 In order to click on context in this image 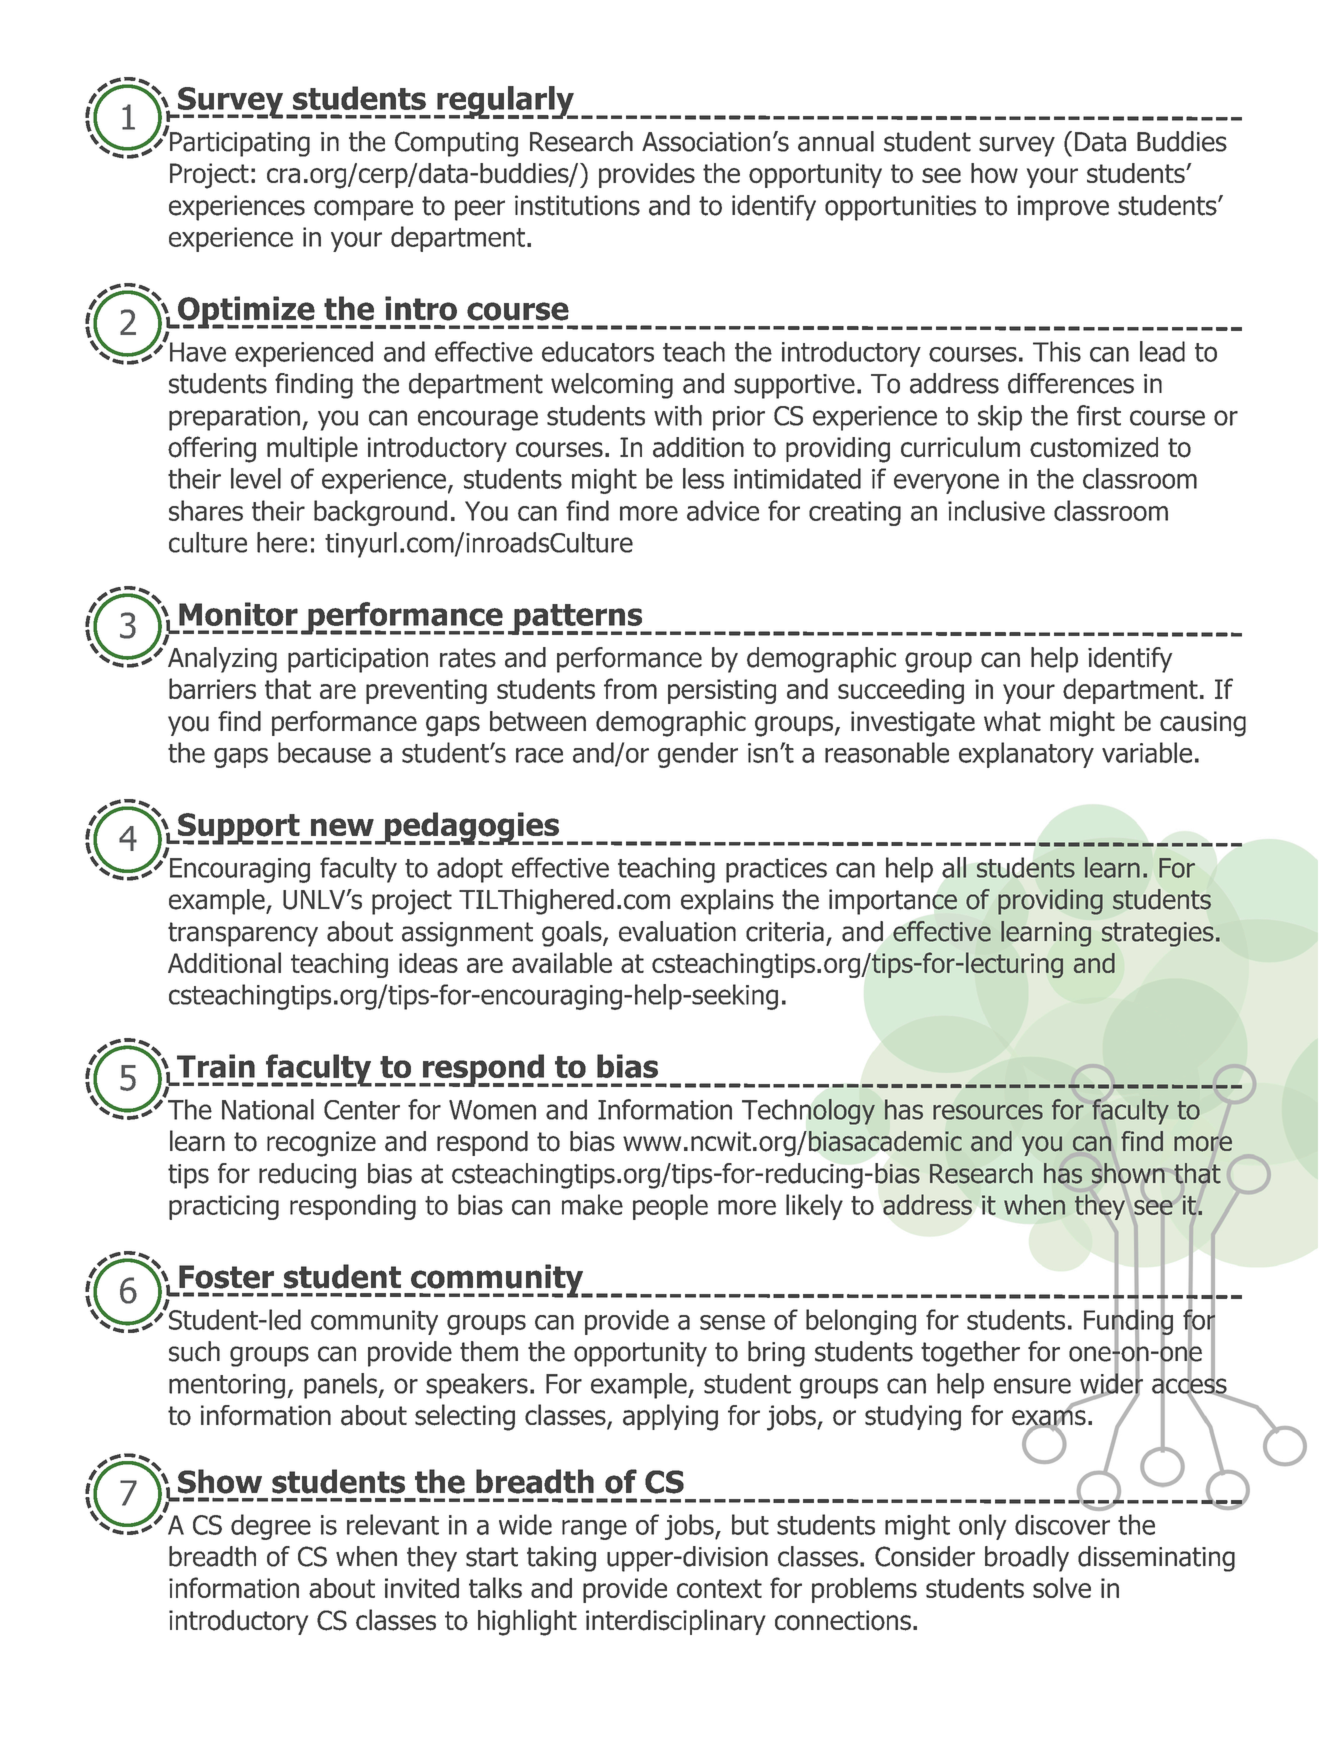, I will do `click(719, 1588)`.
